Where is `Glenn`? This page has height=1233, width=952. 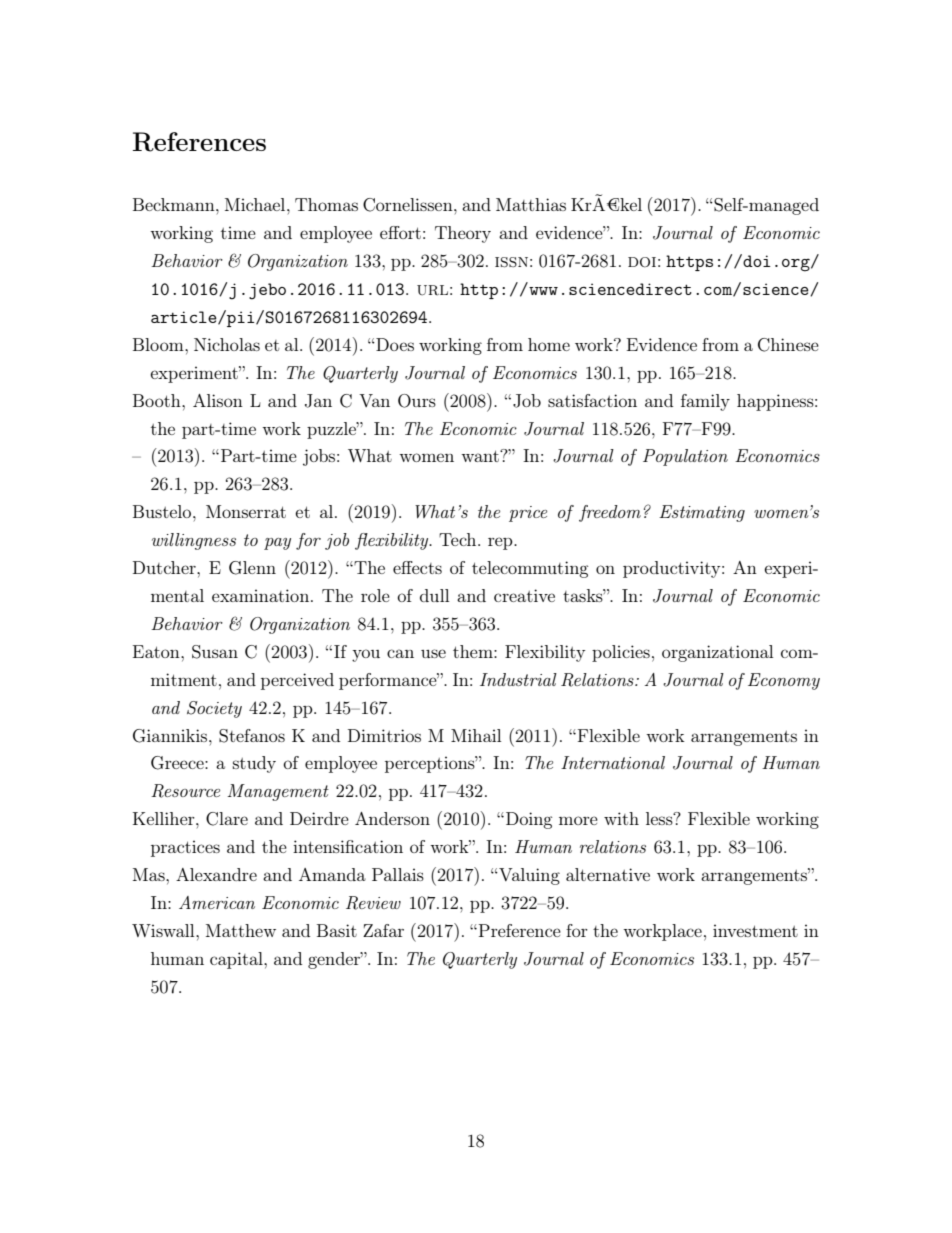 Glenn is located at coordinates (252, 568).
